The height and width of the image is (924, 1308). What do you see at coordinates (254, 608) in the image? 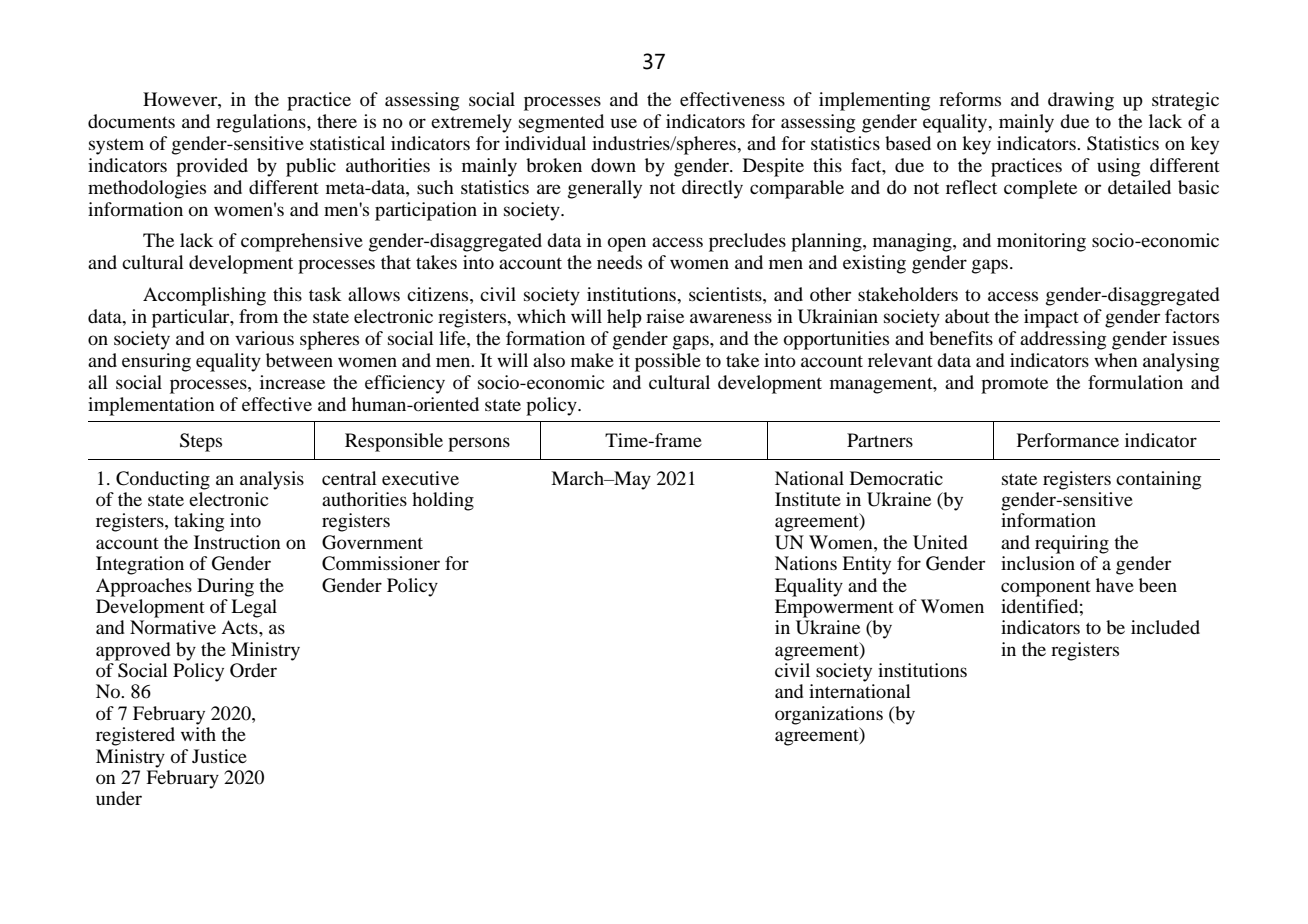
I see `Legal` at bounding box center [254, 608].
